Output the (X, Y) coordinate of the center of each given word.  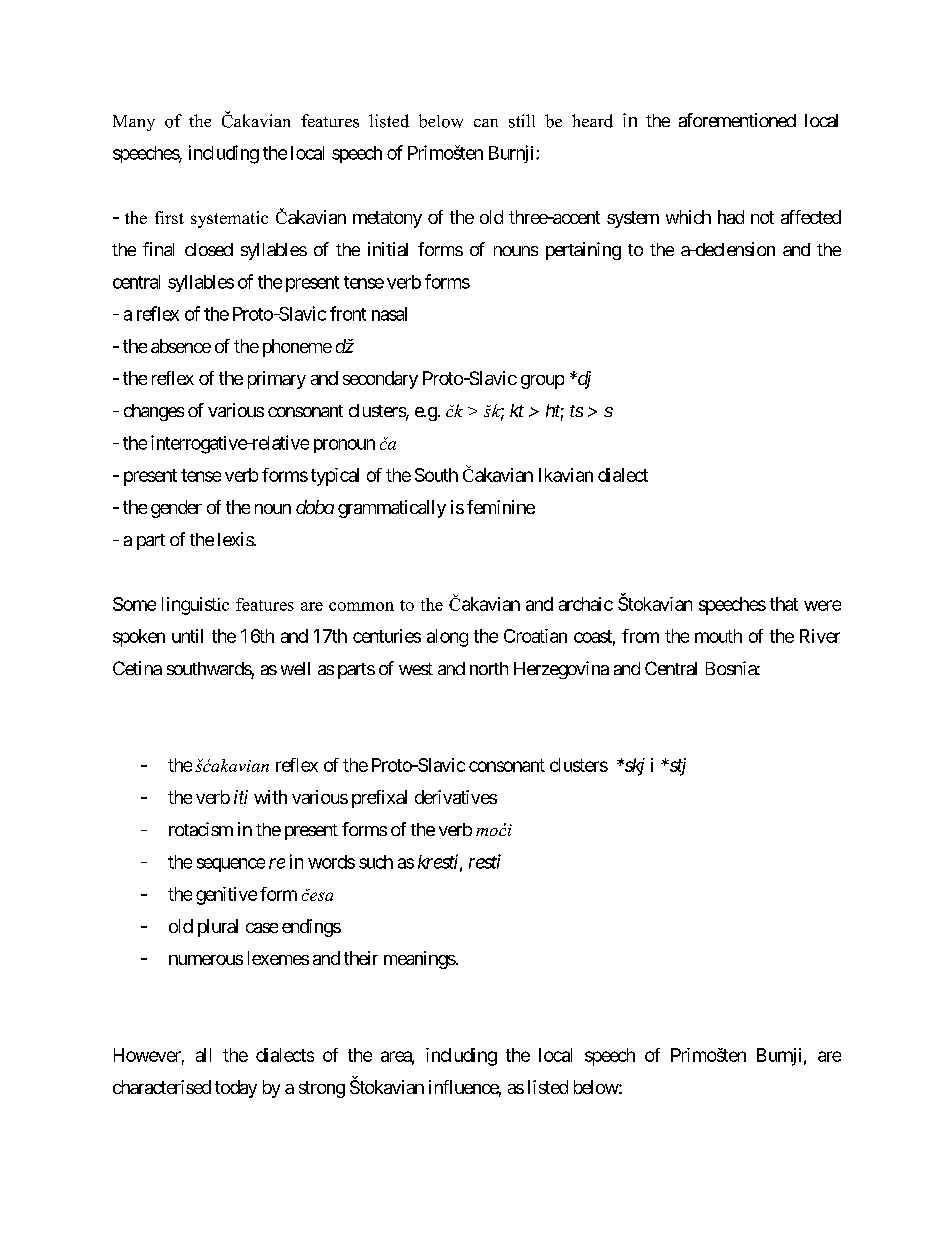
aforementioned (737, 120)
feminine (501, 507)
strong (322, 1089)
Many (134, 123)
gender (176, 509)
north (489, 668)
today (236, 1089)
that (784, 604)
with (270, 797)
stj (676, 767)
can (486, 123)
